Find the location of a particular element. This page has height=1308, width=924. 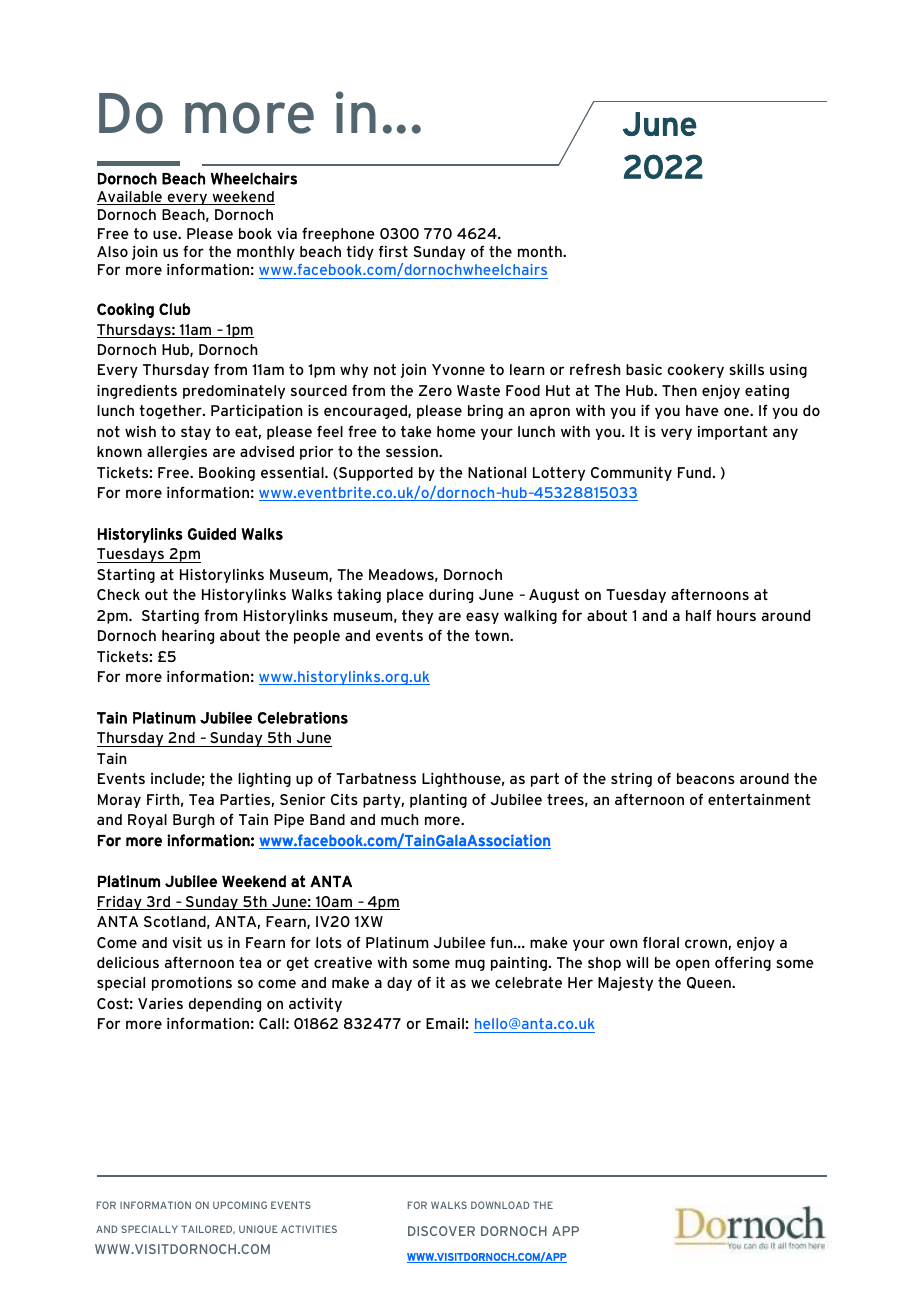

hearing is located at coordinates (188, 637).
